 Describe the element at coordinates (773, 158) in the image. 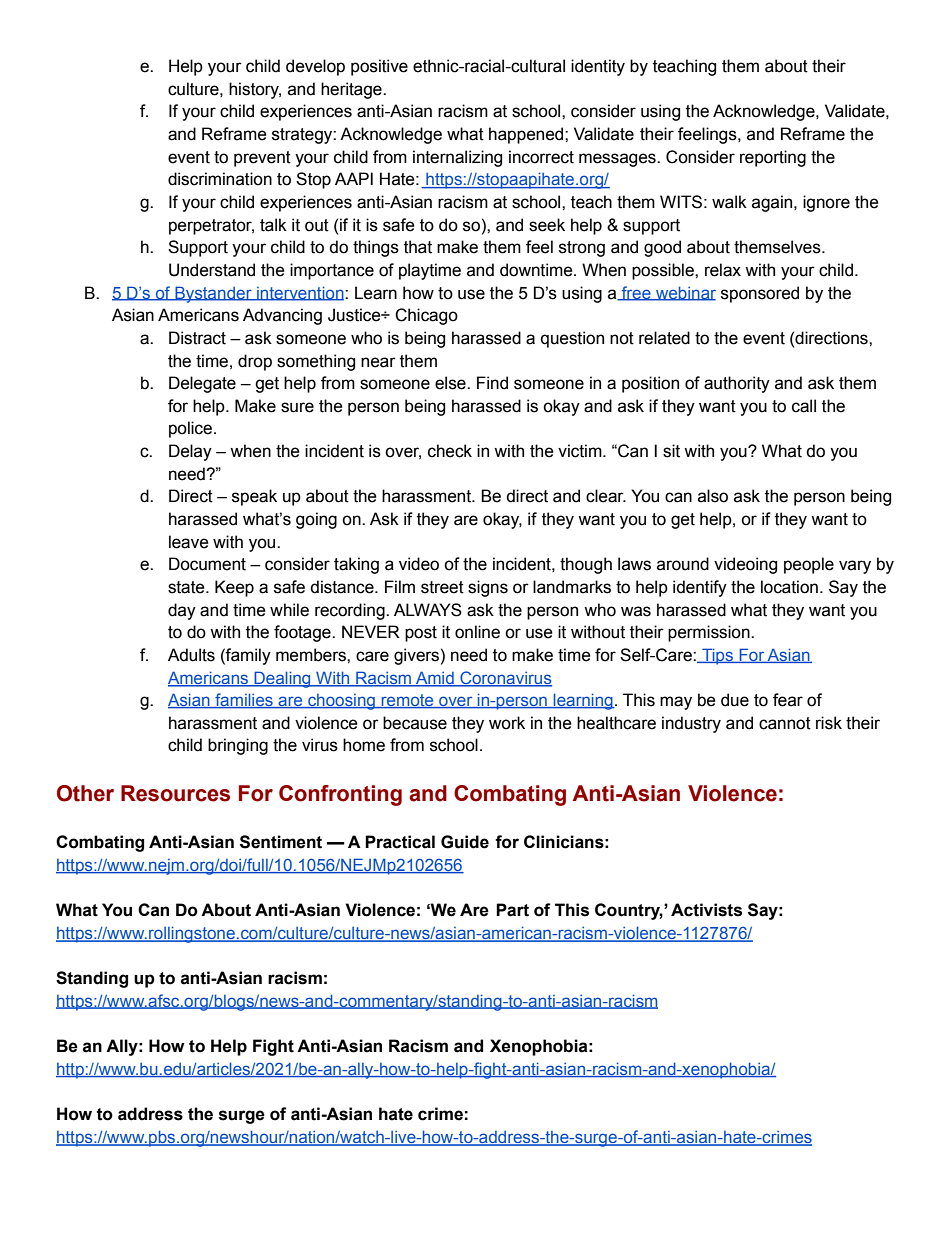

I see `reporting` at that location.
